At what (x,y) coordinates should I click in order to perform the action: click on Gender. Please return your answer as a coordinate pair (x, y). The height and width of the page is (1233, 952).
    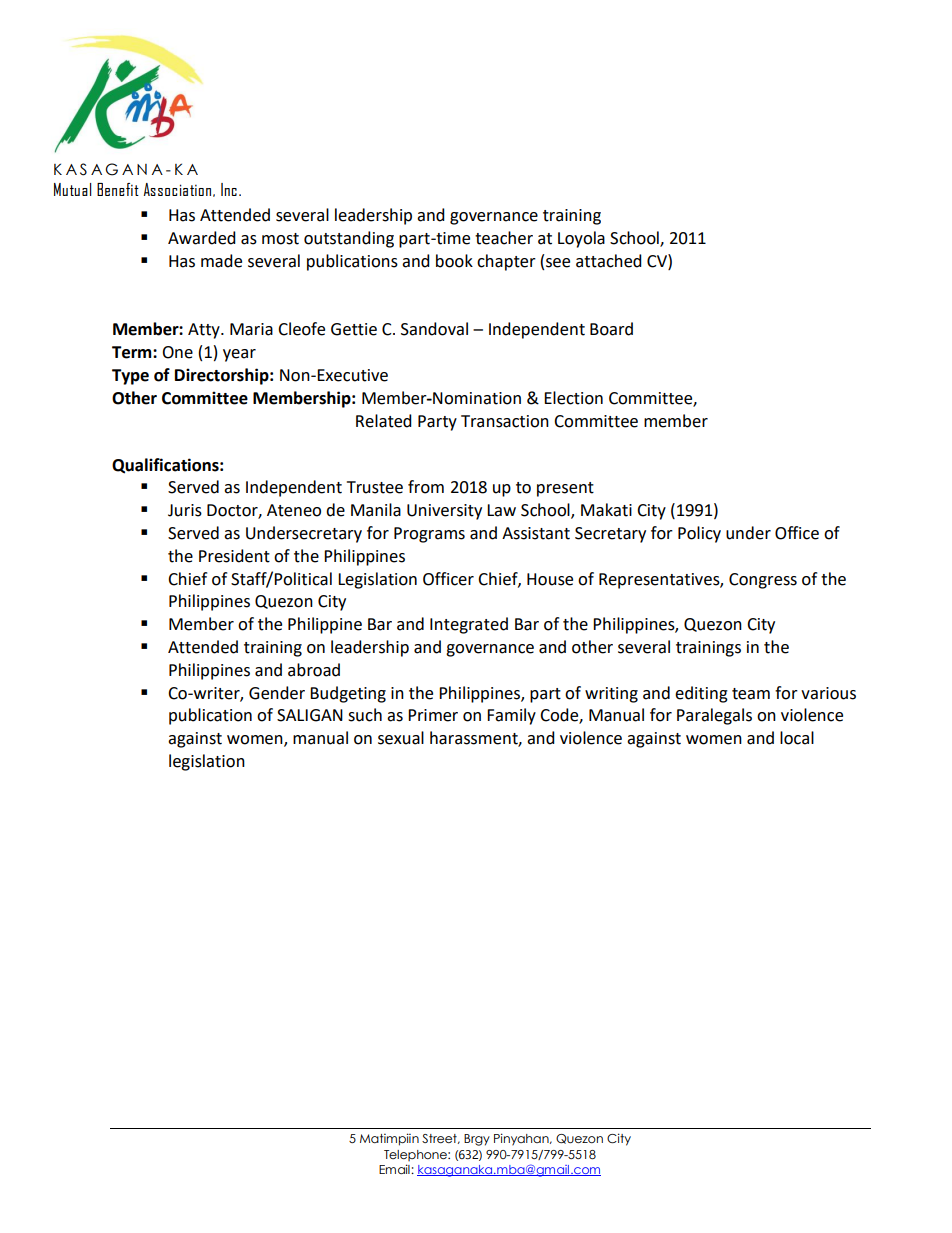
    Looking at the image, I should click on (277, 693).
